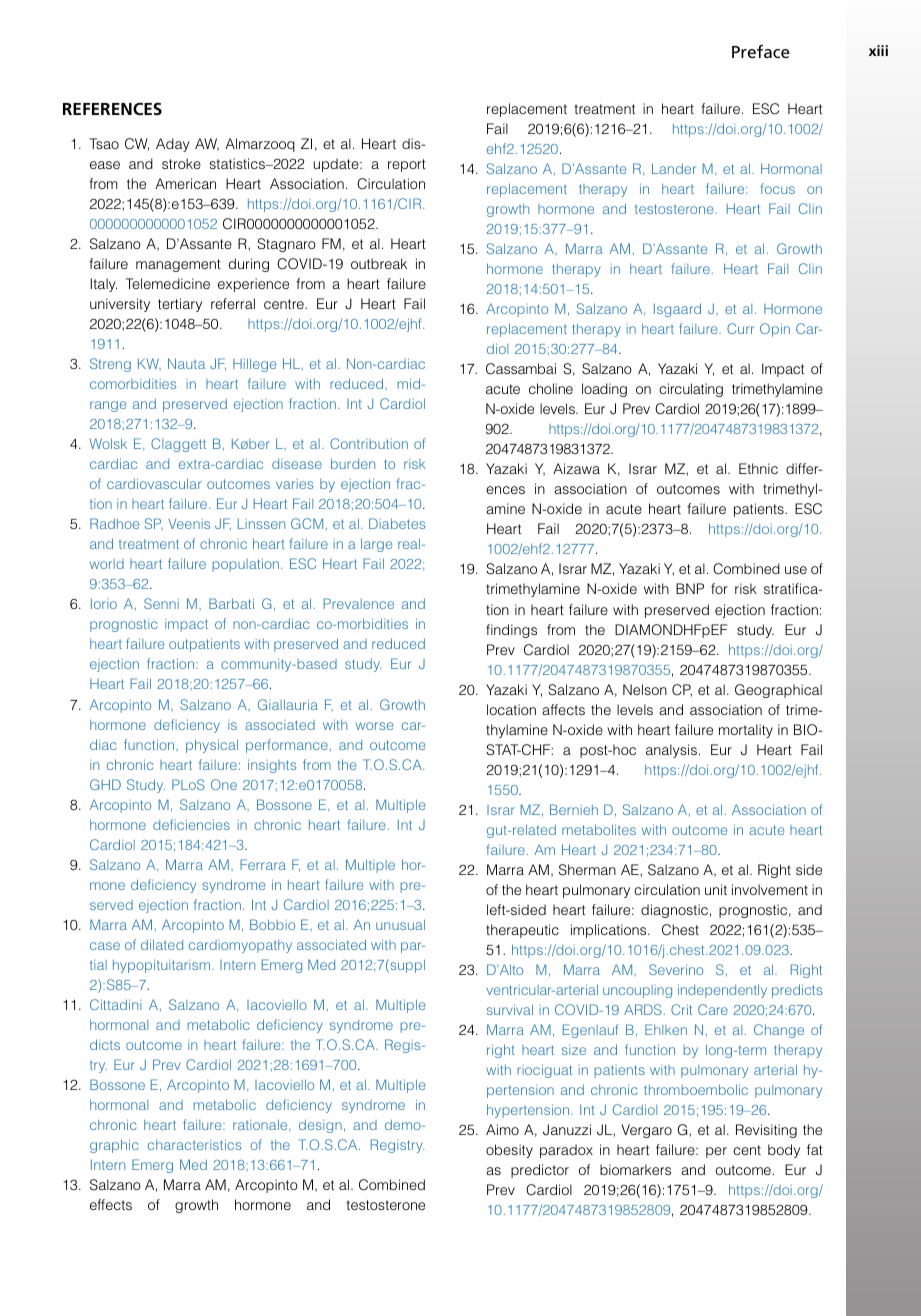  I want to click on metabolites, so click(599, 829).
